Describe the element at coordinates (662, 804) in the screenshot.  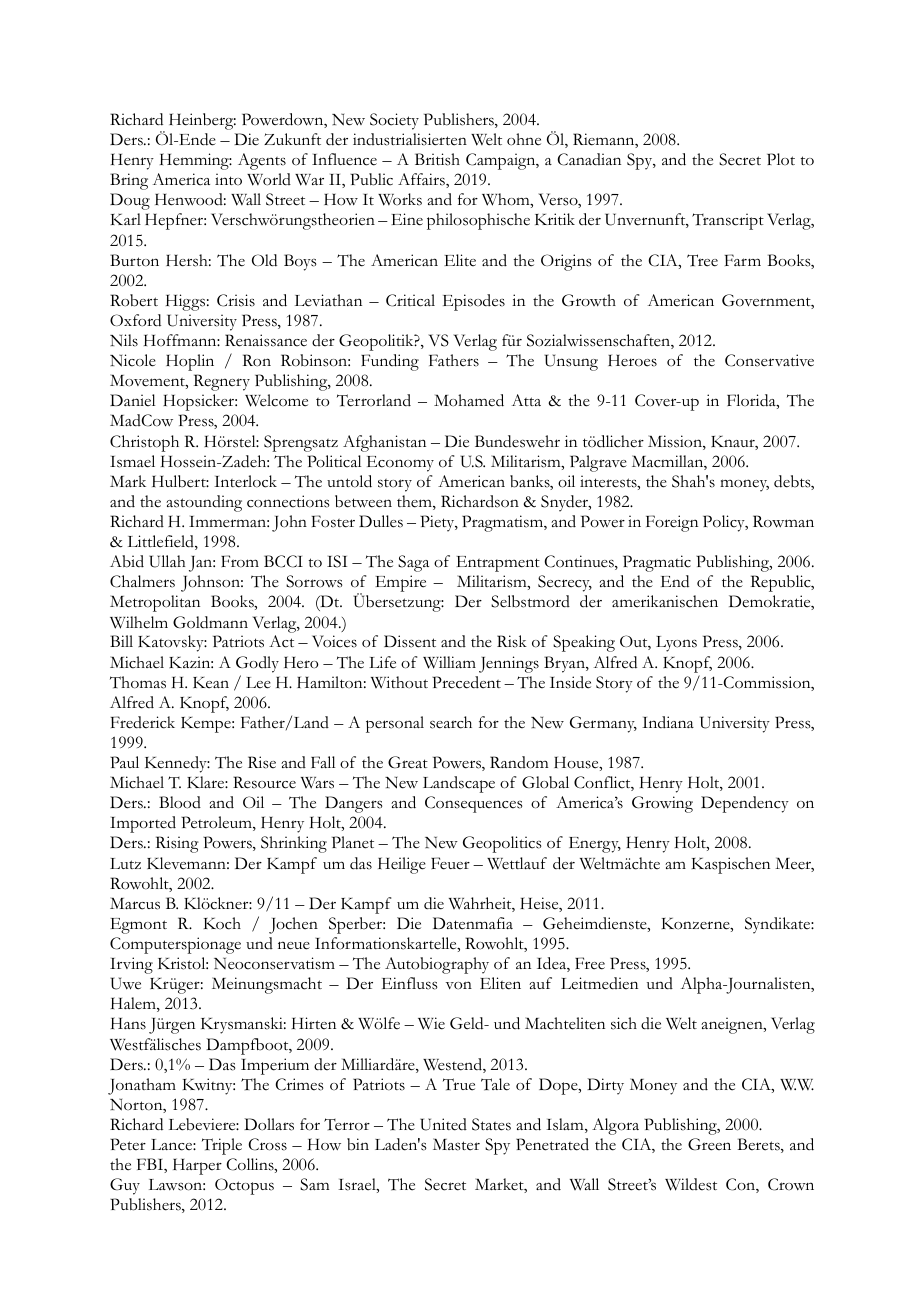
I see `Growing` at that location.
